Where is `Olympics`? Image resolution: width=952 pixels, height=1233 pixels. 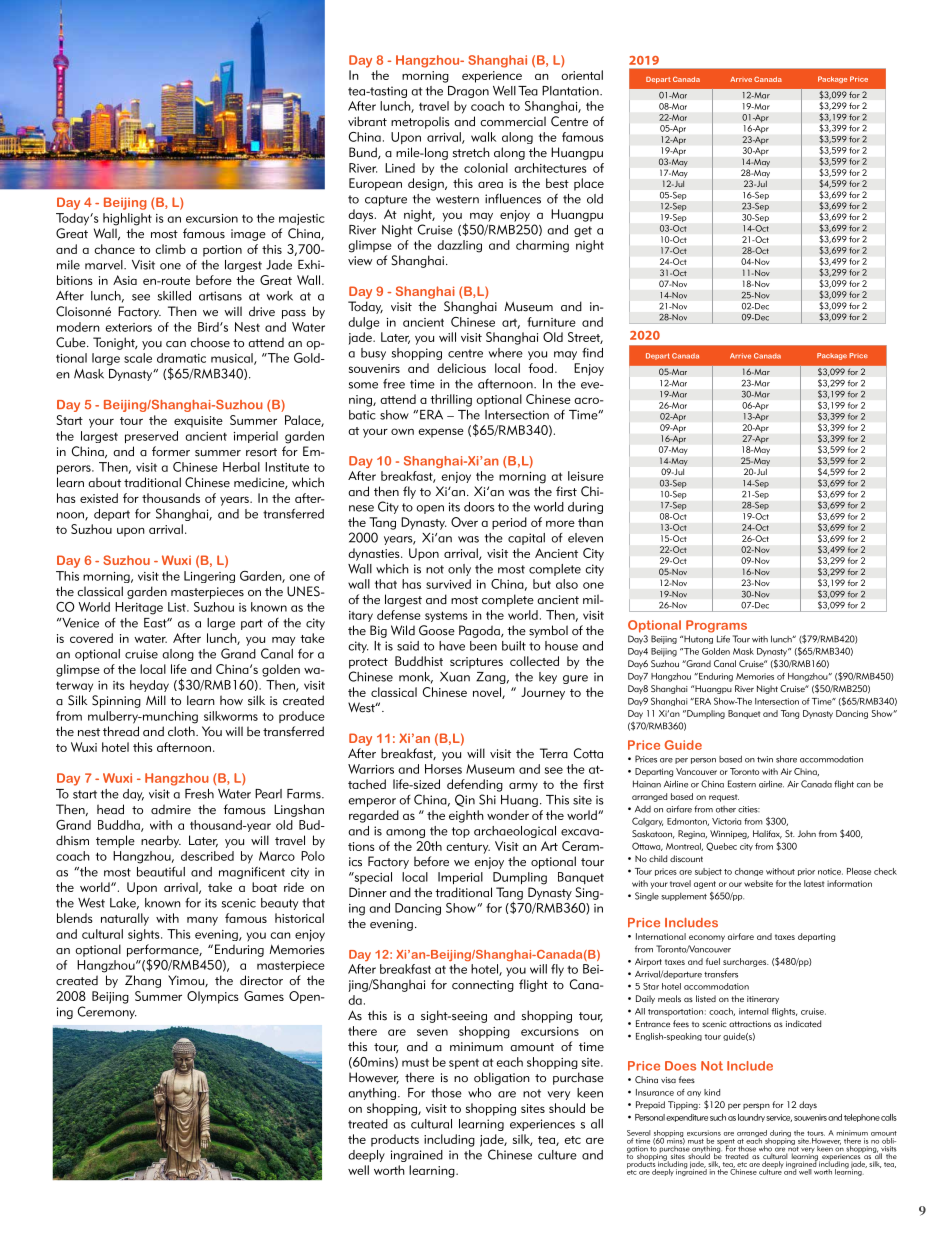 Olympics is located at coordinates (213, 997).
